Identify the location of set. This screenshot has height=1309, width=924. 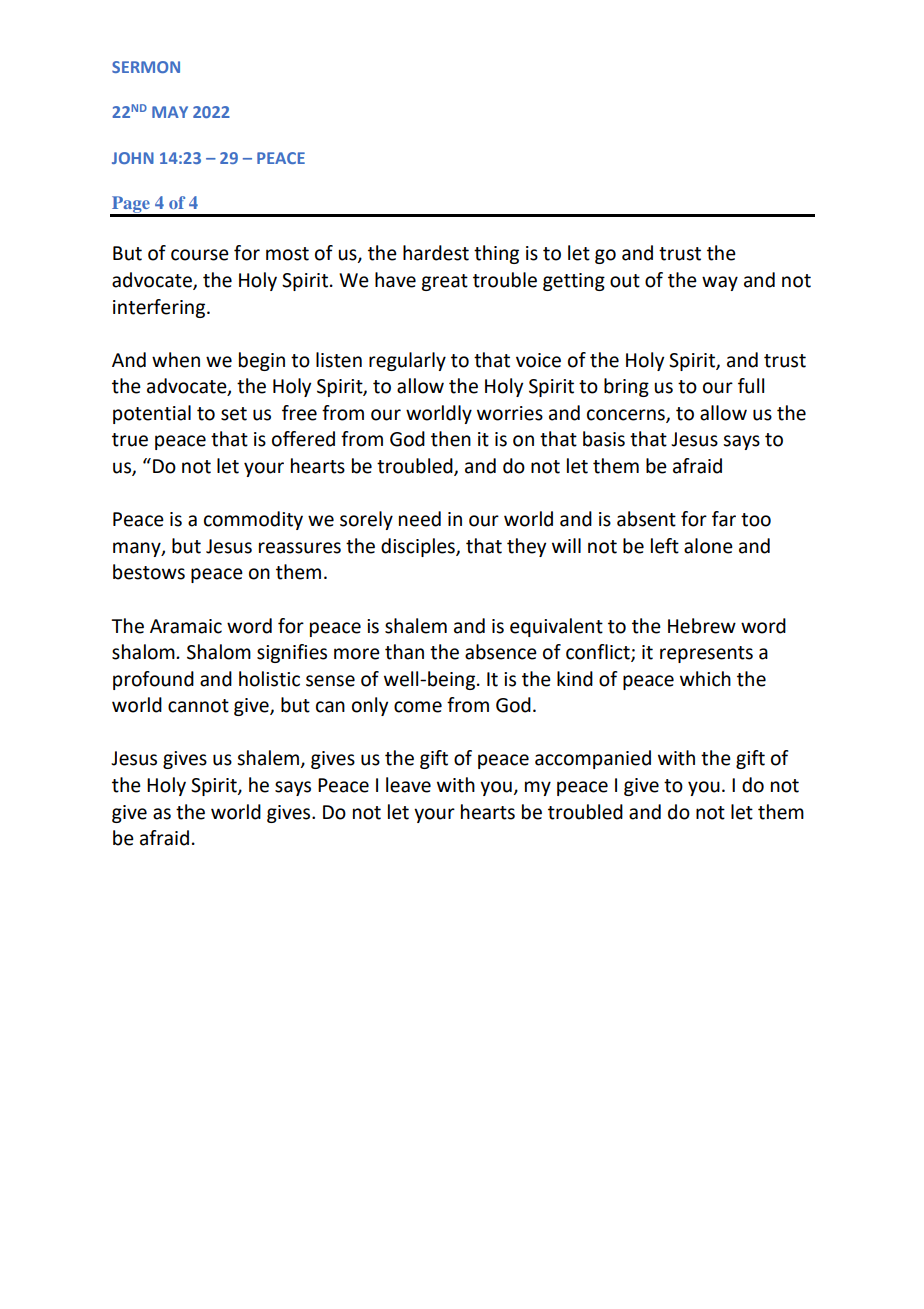
(234, 414).
